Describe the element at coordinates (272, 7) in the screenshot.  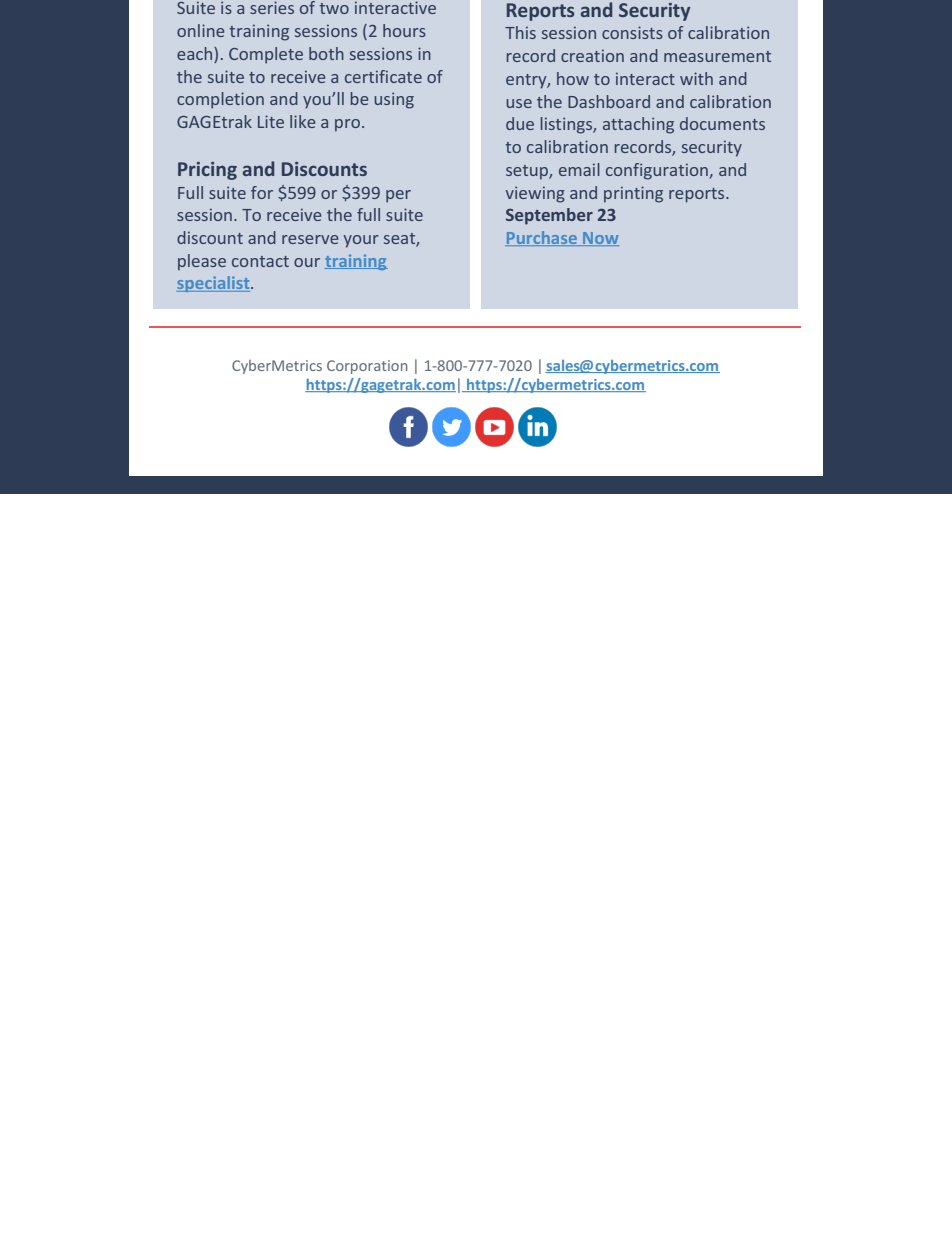
I see `series` at that location.
